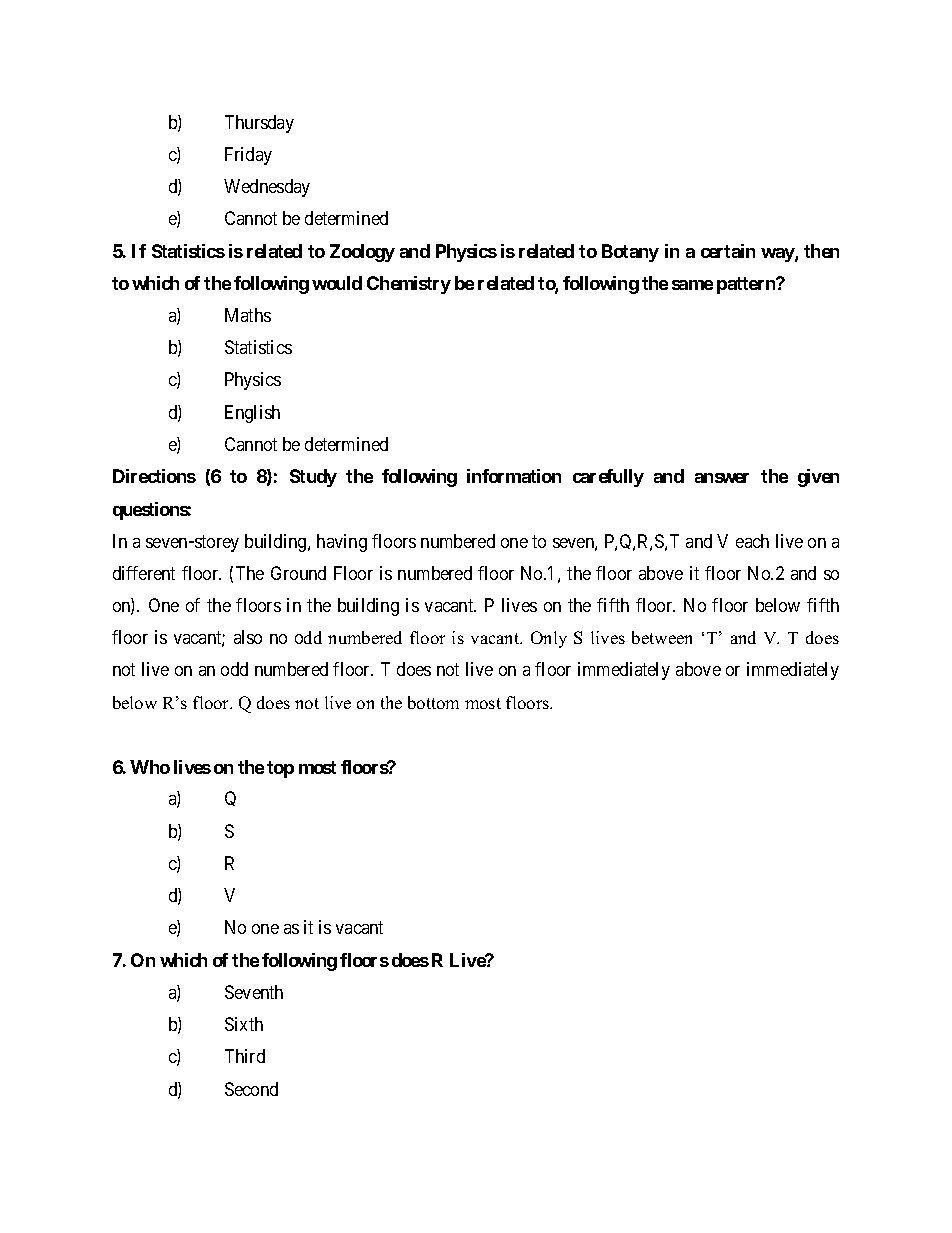 This image has height=1233, width=952. What do you see at coordinates (245, 1056) in the image?
I see `Third` at bounding box center [245, 1056].
